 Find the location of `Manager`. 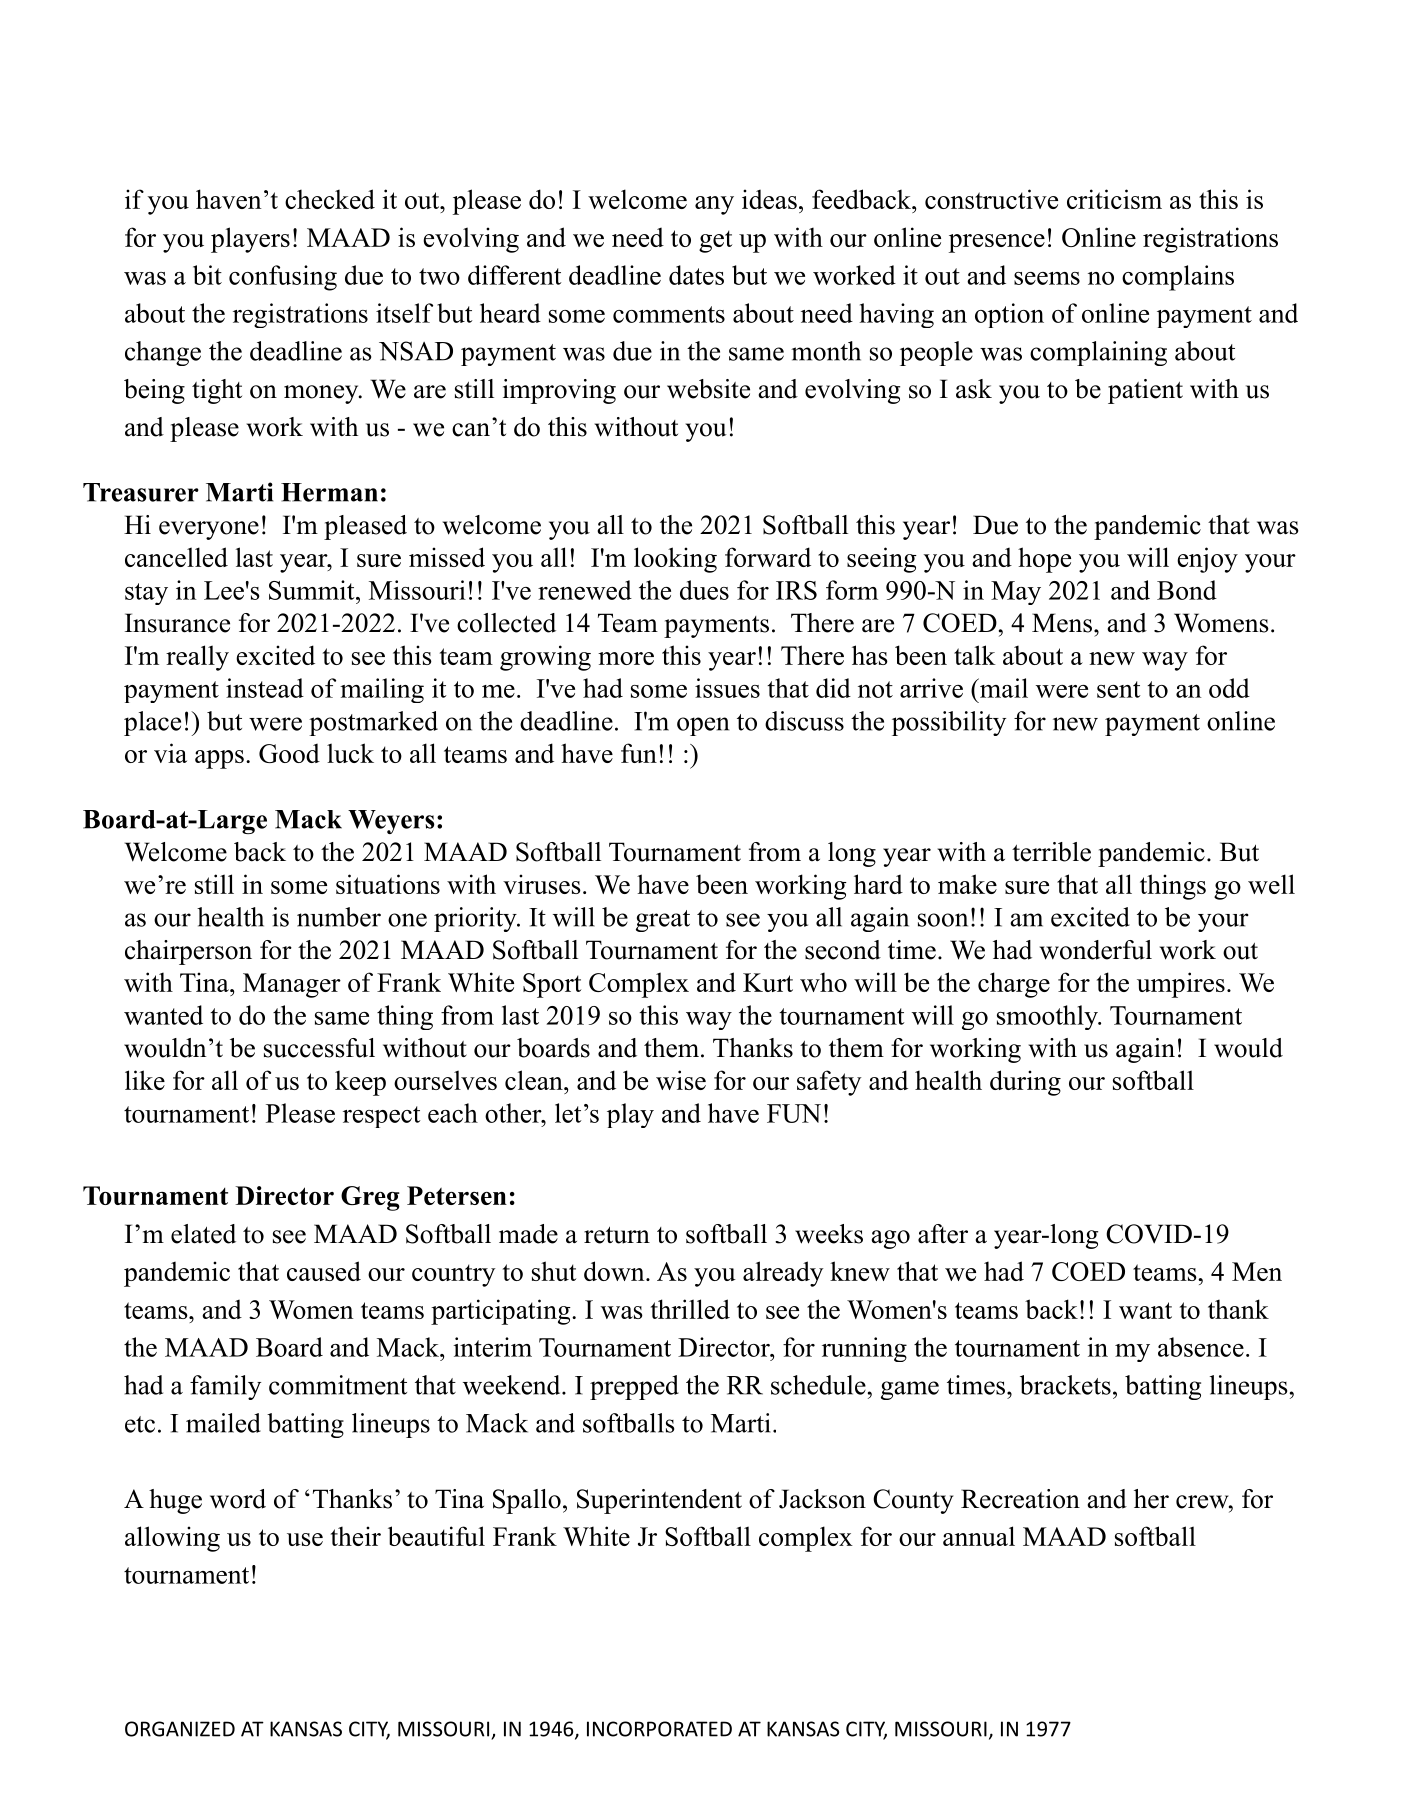

Manager is located at coordinates (292, 985).
